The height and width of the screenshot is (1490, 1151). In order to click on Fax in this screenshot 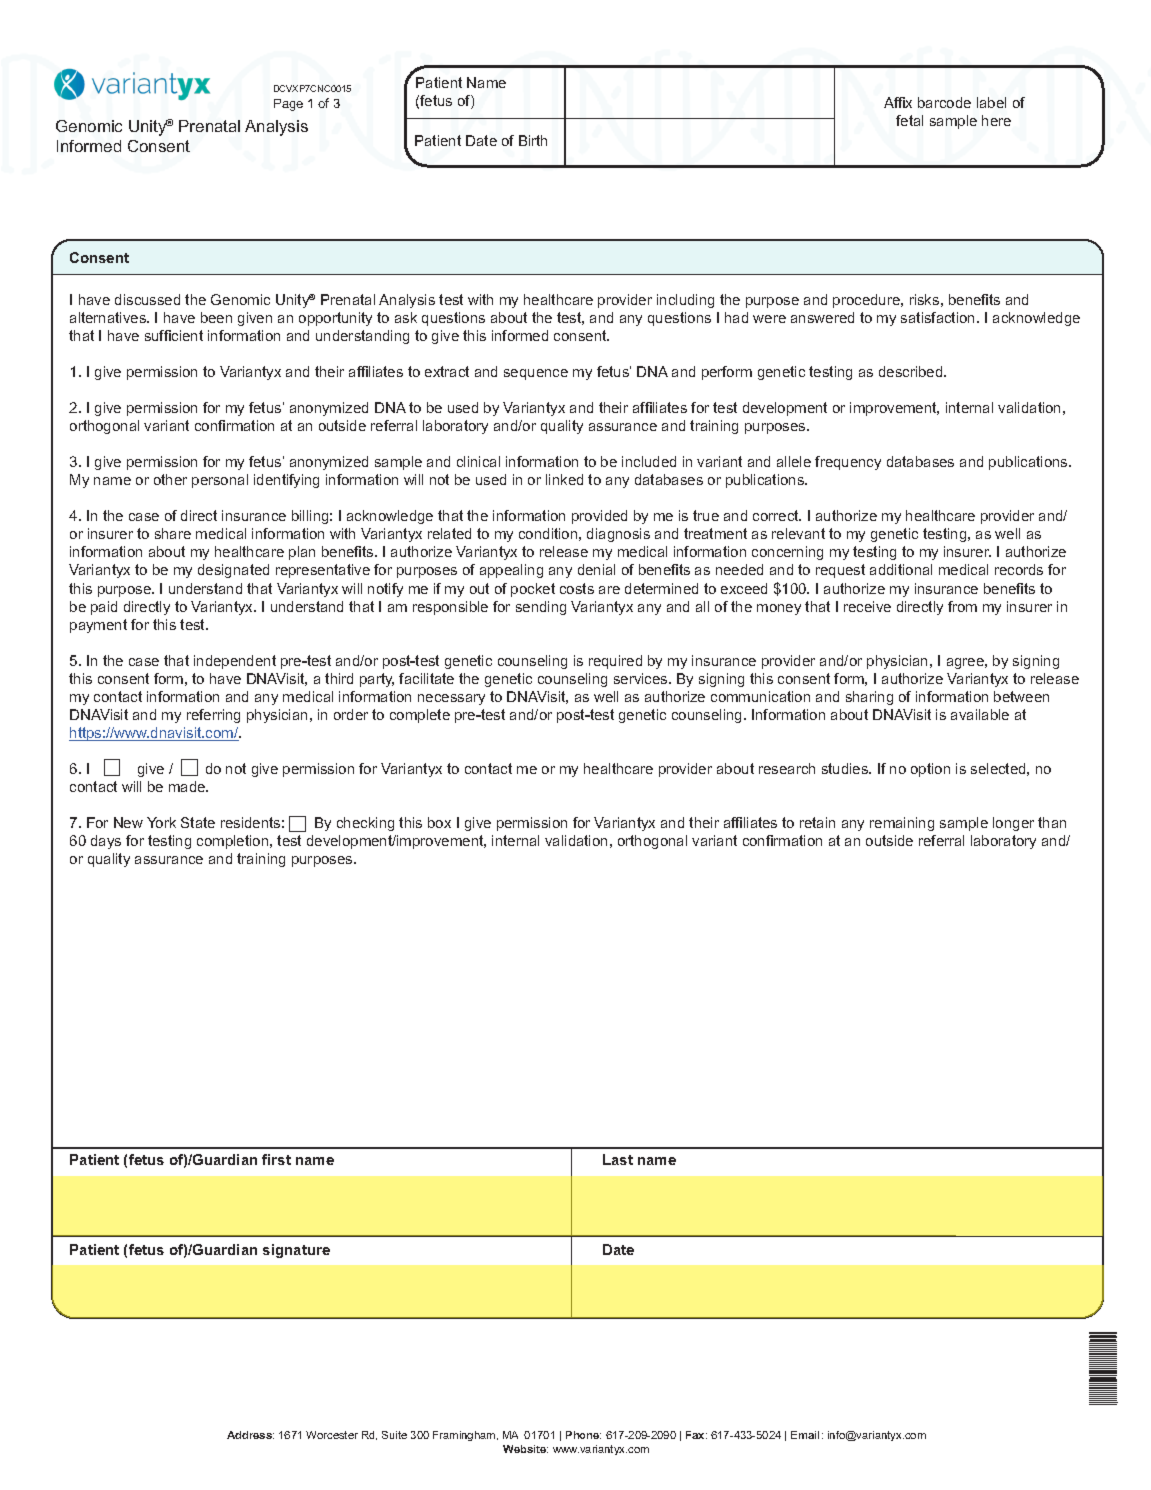, I will do `click(696, 1435)`.
